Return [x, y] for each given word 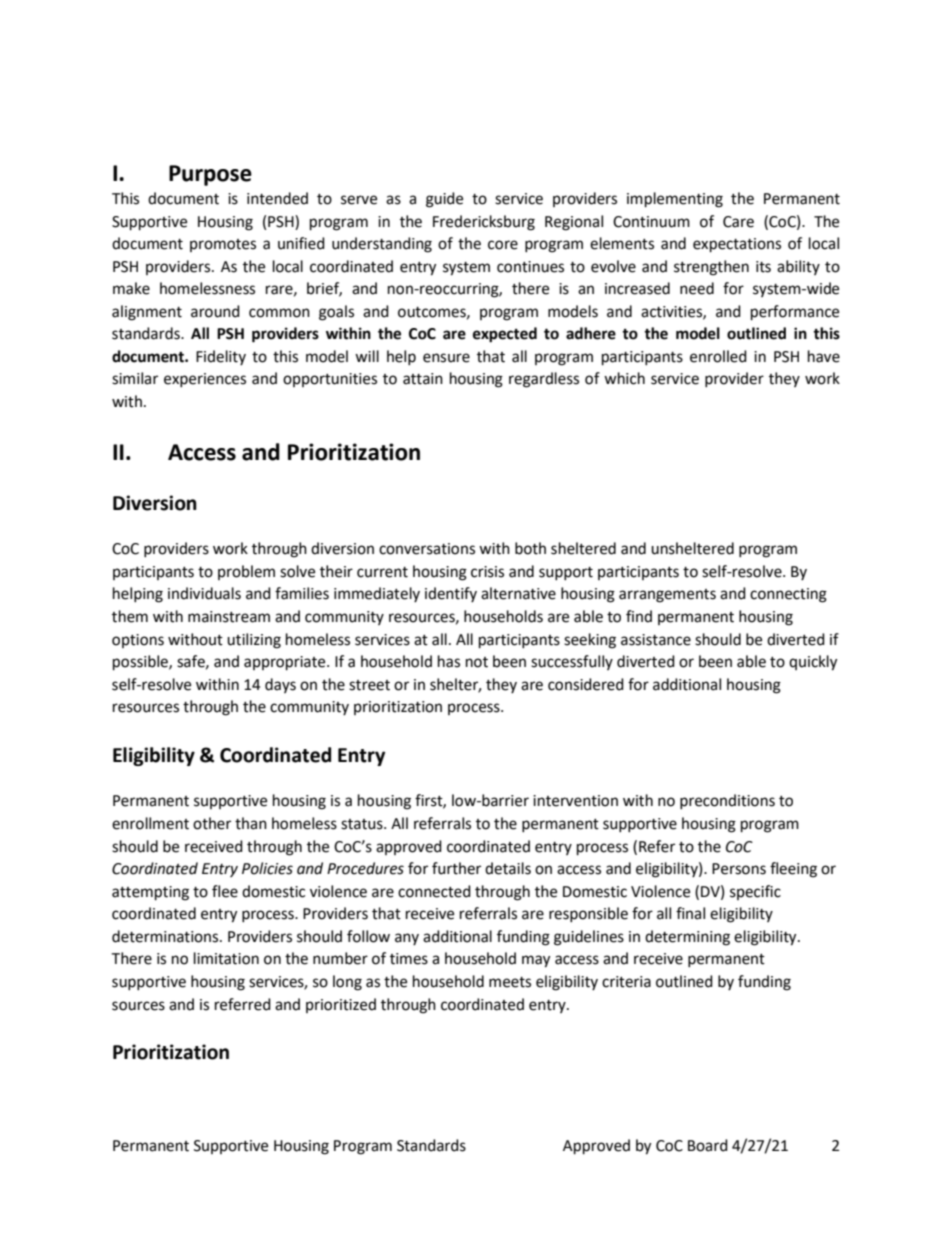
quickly [813, 663]
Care [738, 222]
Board [708, 1145]
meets [510, 982]
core [503, 245]
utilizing [254, 641]
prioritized [341, 1005]
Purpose [210, 175]
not [477, 662]
